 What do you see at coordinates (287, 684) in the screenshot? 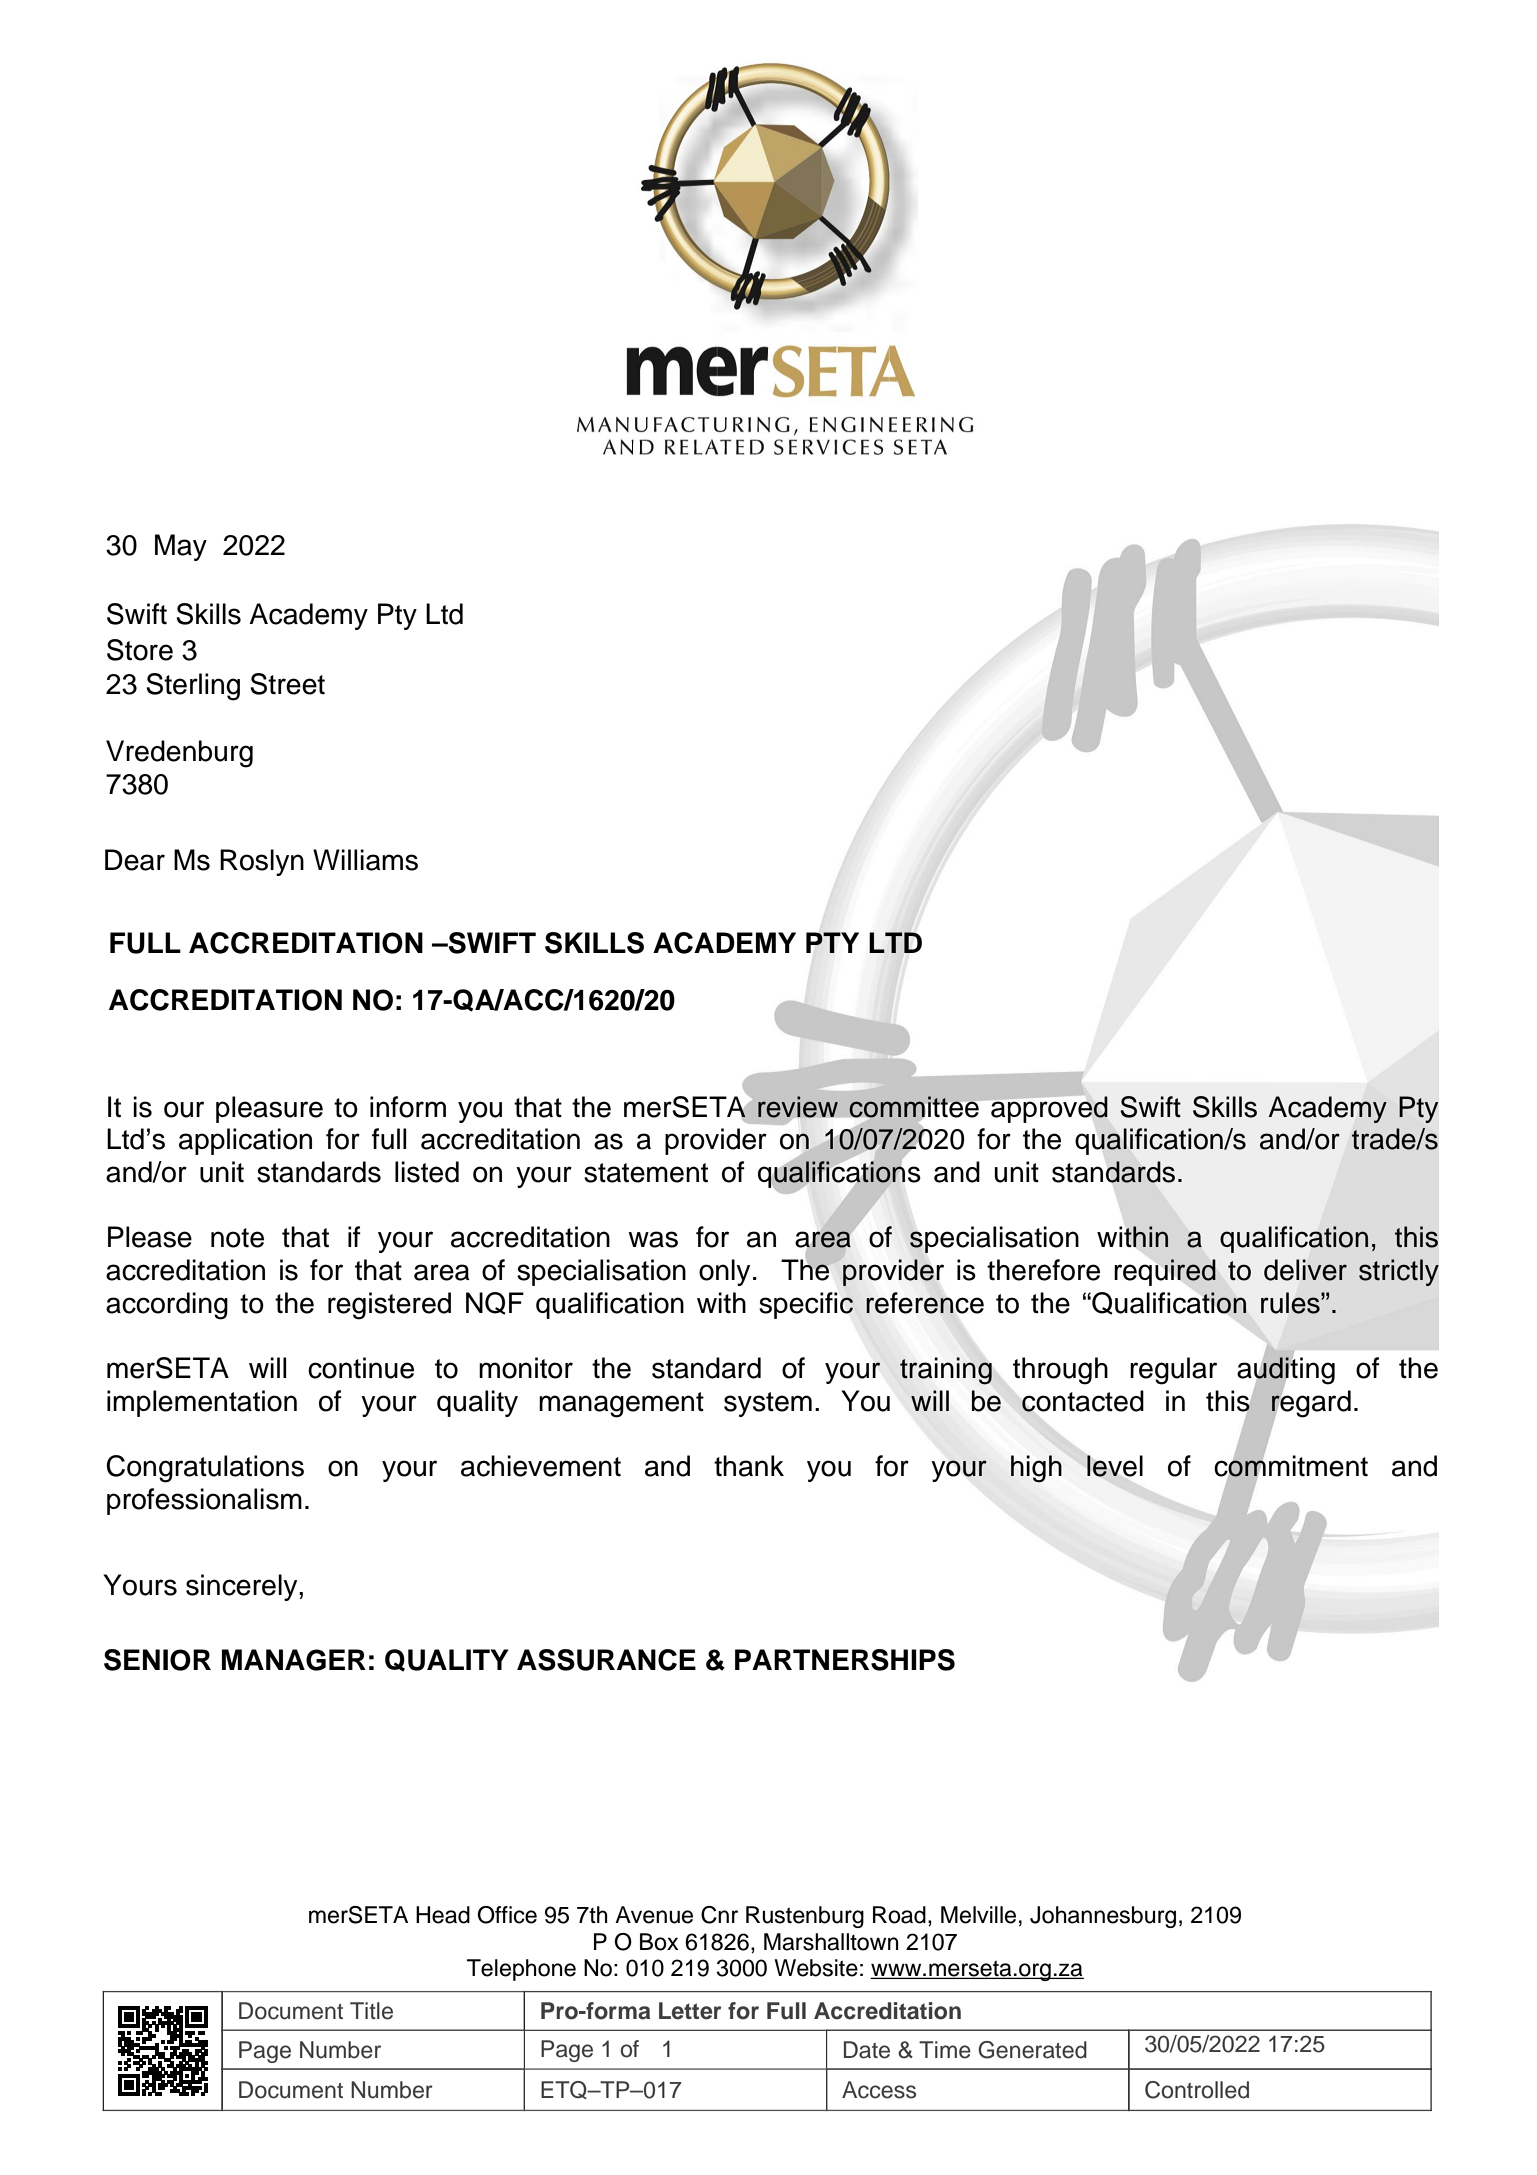
I see `Street` at bounding box center [287, 684].
